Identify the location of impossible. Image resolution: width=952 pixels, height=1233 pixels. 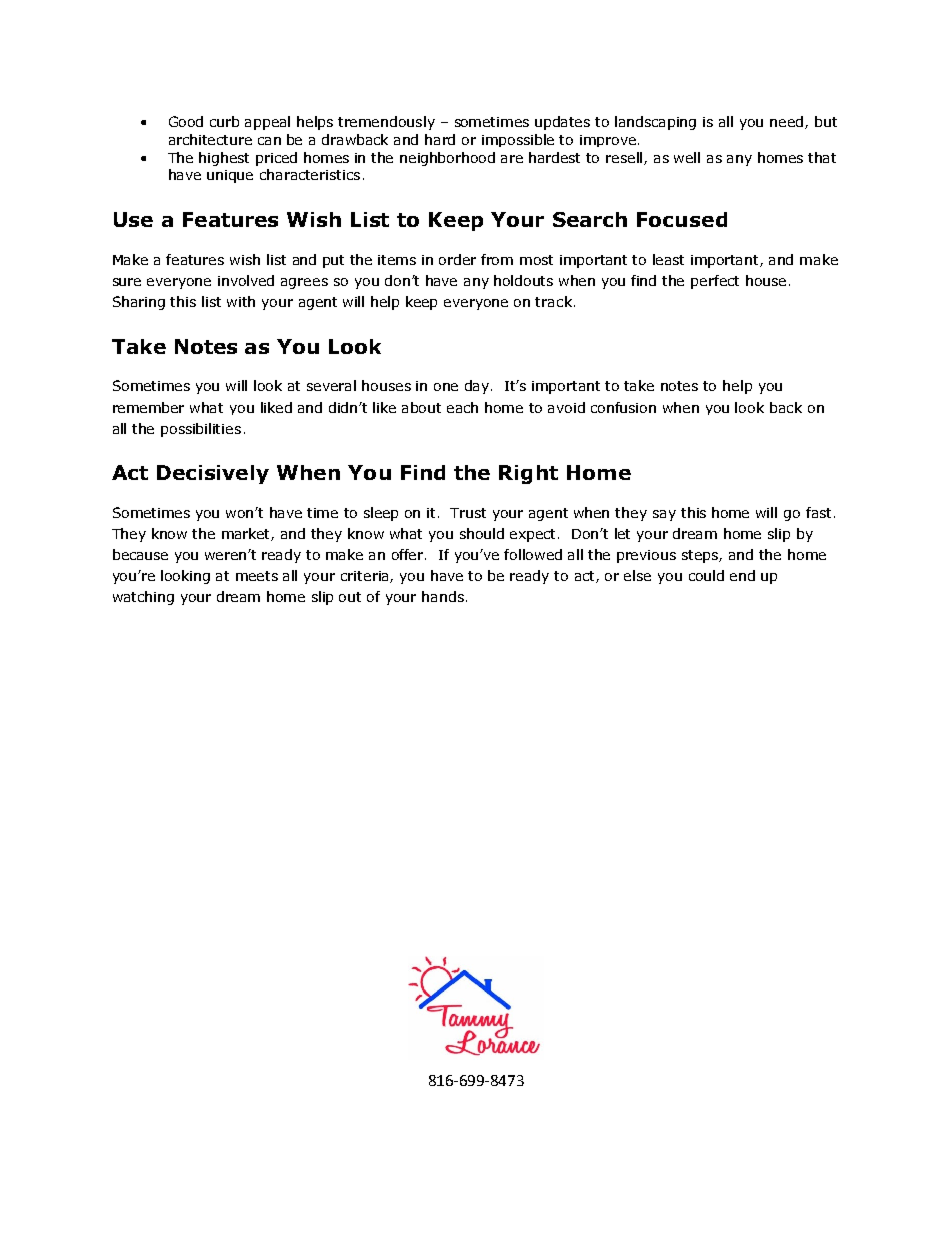
(518, 140).
